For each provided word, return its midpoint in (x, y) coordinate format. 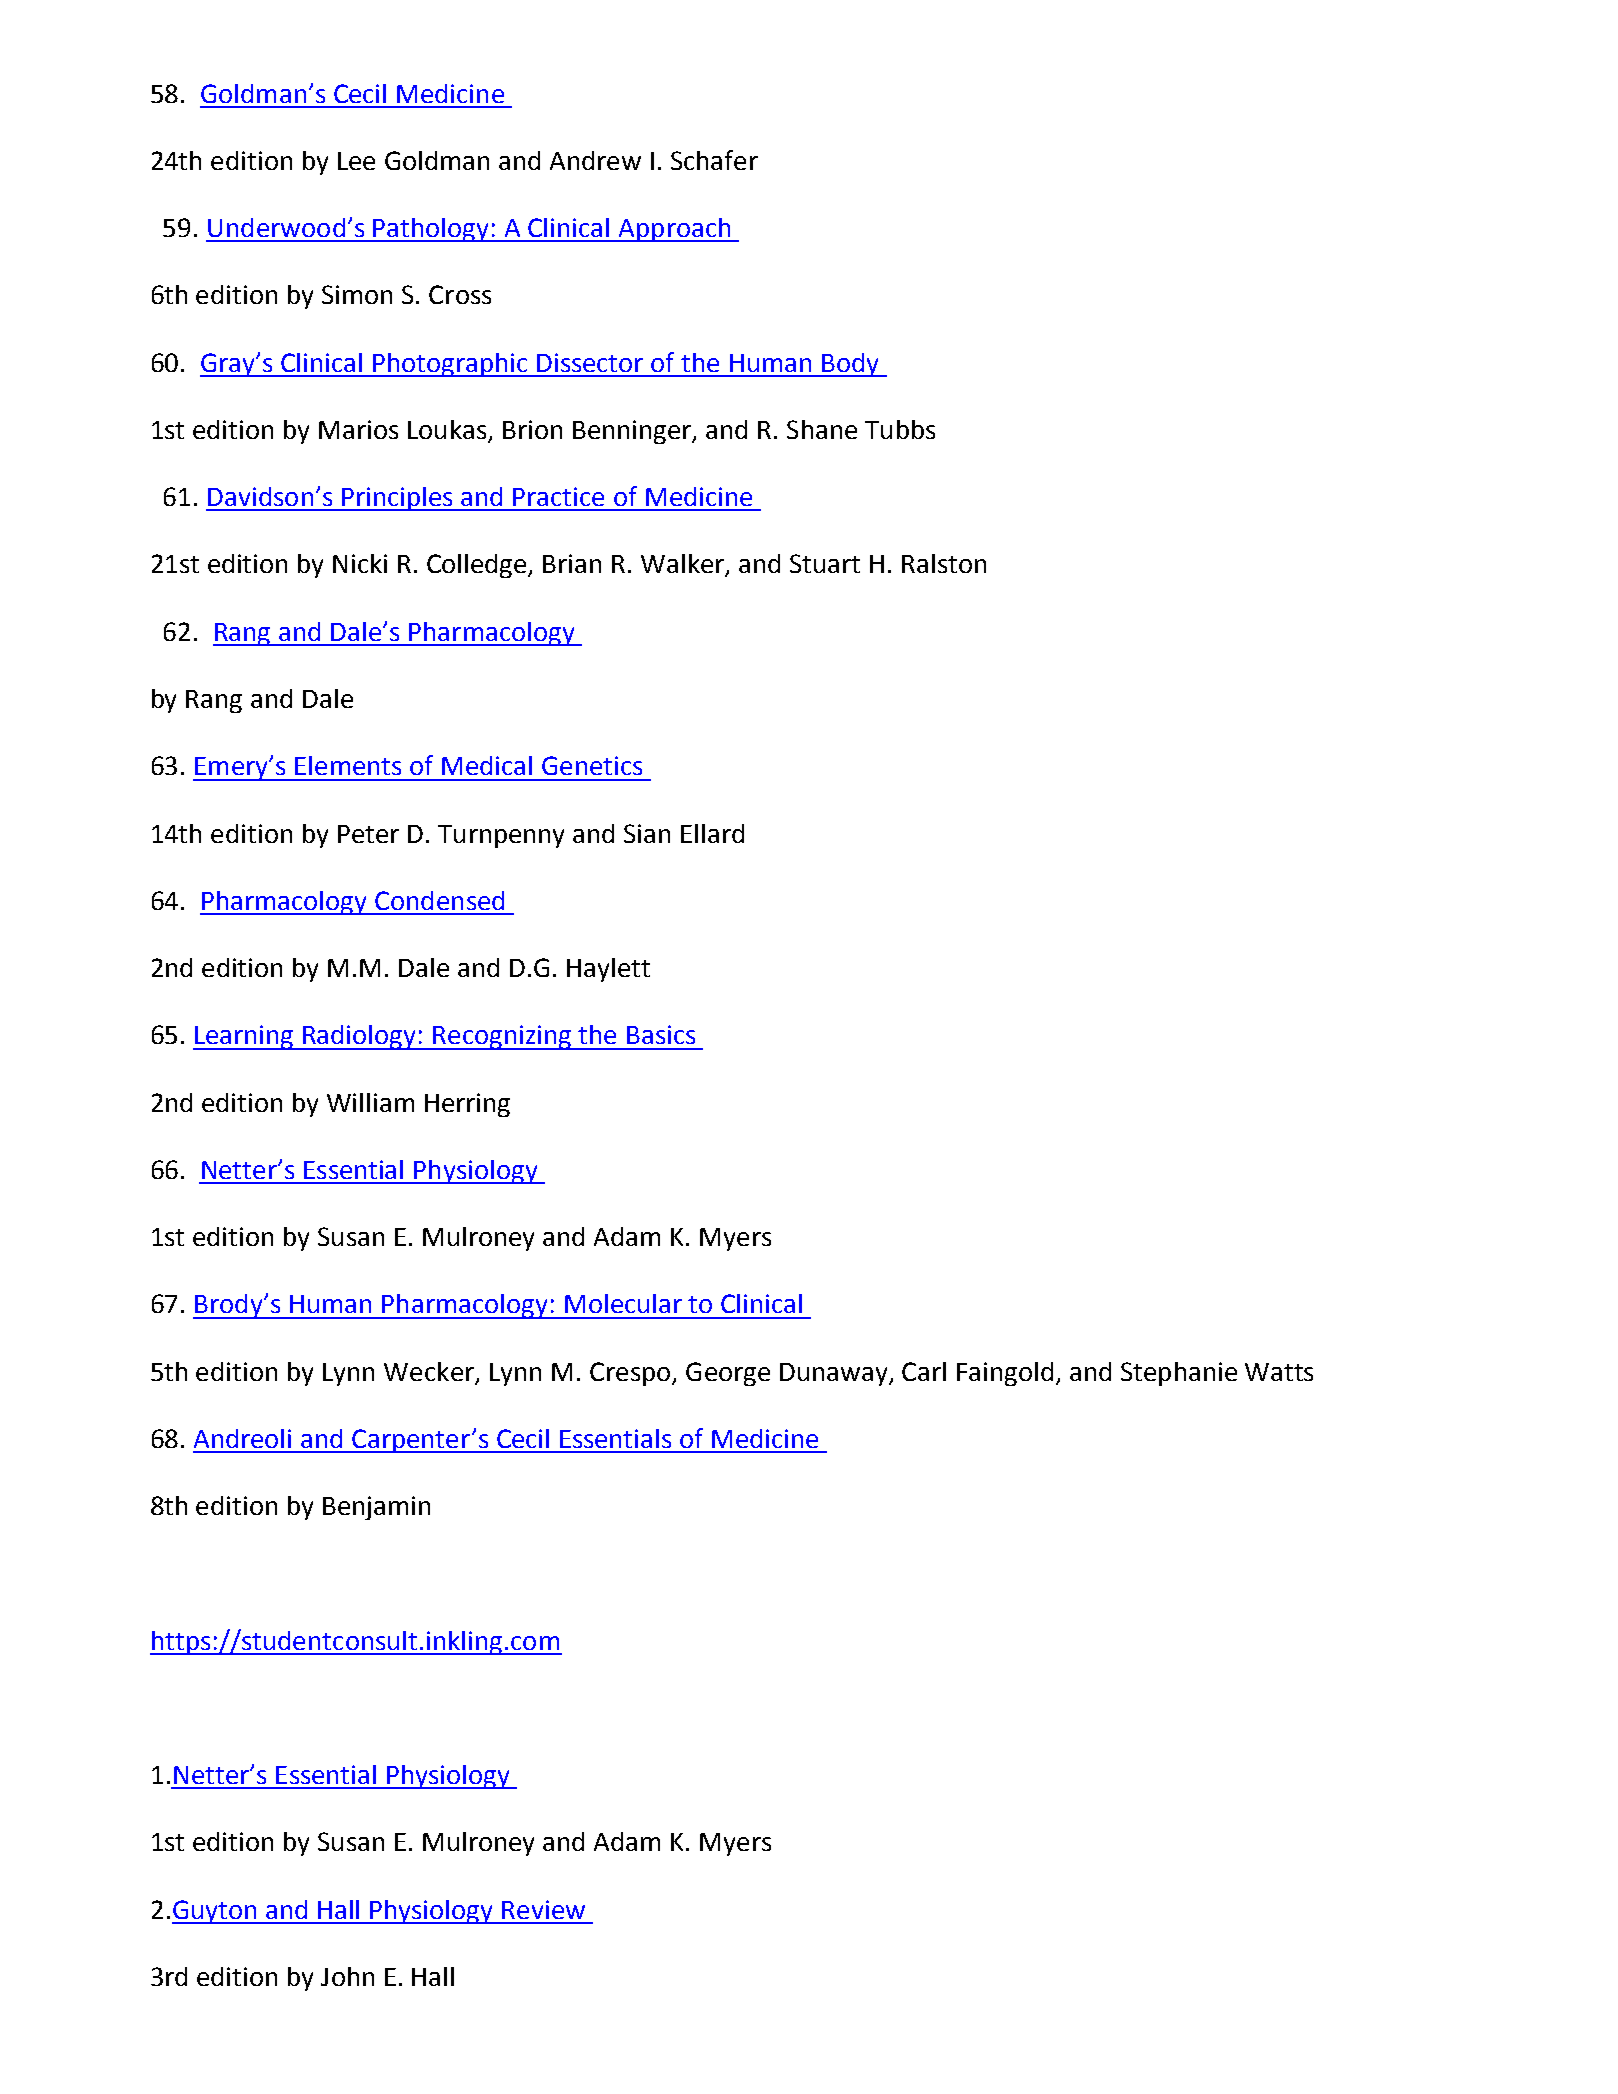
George (728, 1374)
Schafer (714, 160)
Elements (348, 765)
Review (543, 1909)
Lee (356, 161)
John (347, 1976)
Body (850, 365)
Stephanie (1179, 1374)
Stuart (825, 563)
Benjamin (376, 1508)
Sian (647, 833)
